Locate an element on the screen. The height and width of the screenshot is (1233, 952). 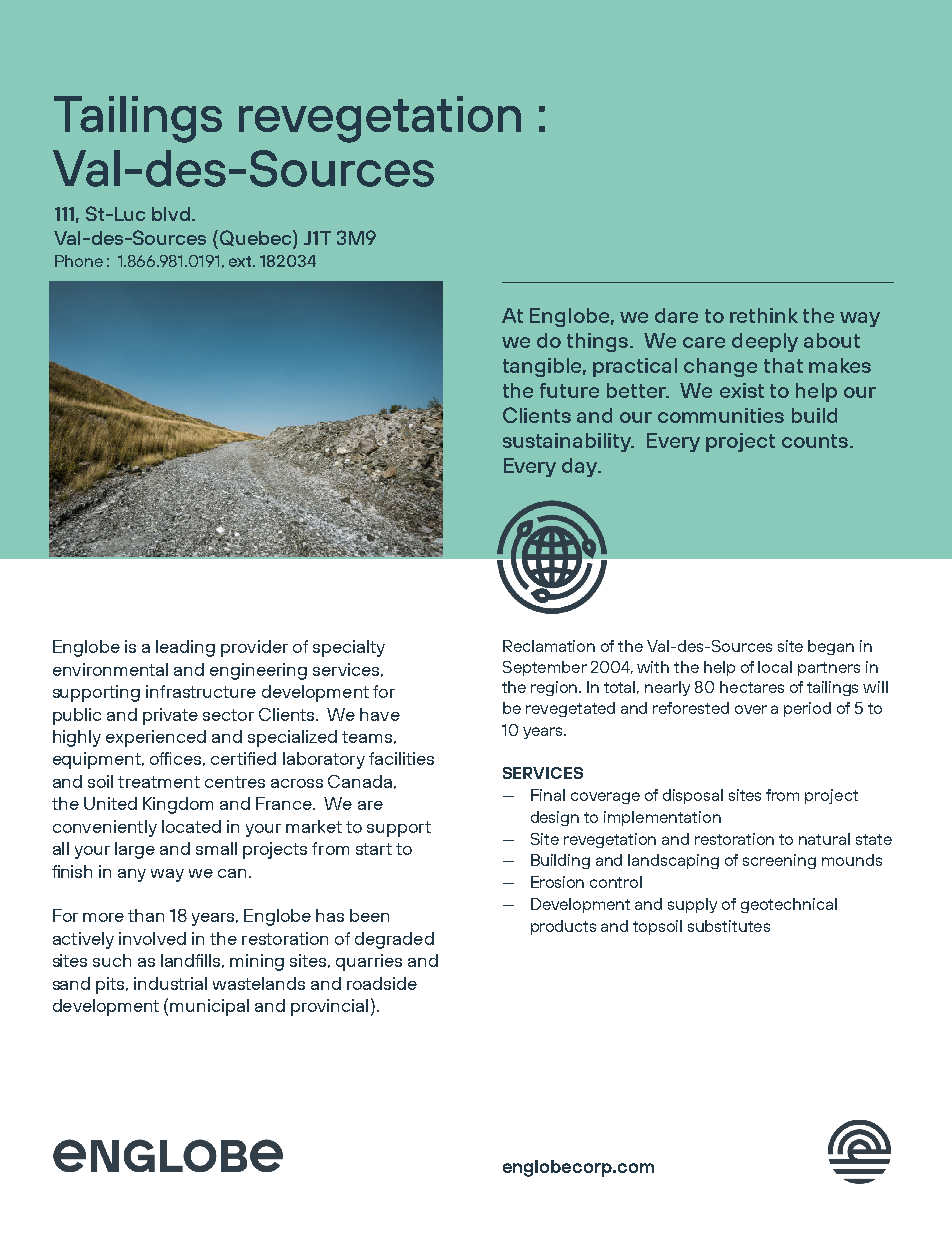
Final is located at coordinates (548, 795).
